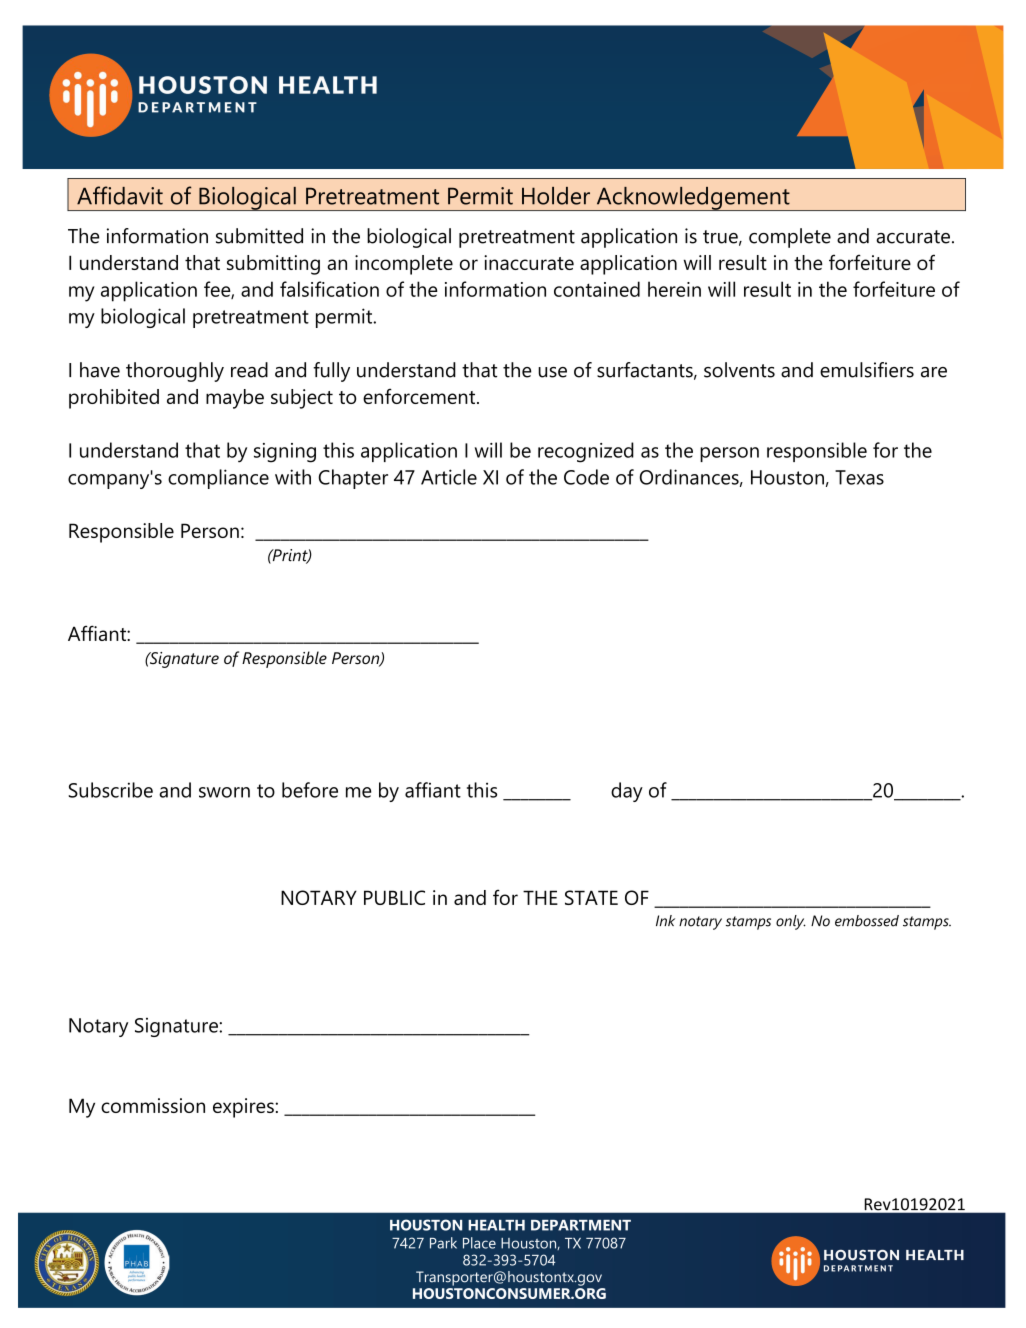 Image resolution: width=1026 pixels, height=1328 pixels. Describe the element at coordinates (244, 1108) in the image. I see `expires` at that location.
